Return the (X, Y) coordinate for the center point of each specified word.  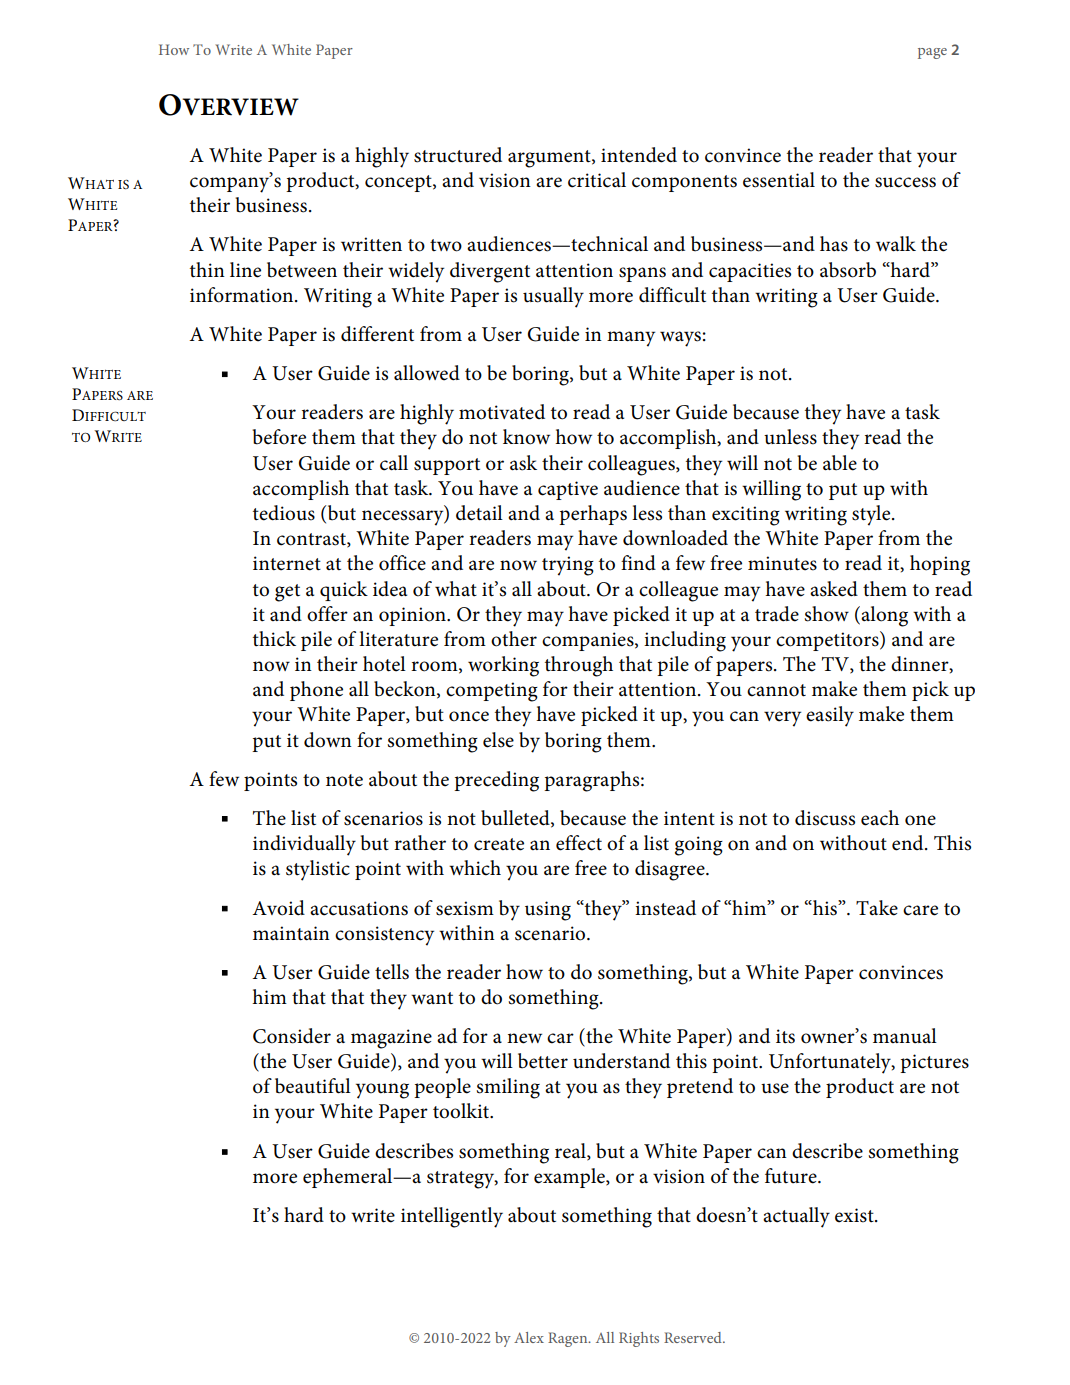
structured (458, 155)
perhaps (593, 515)
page (932, 53)
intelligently (452, 1217)
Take (877, 908)
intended (639, 155)
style (872, 515)
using (548, 911)
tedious (284, 513)
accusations (359, 908)
